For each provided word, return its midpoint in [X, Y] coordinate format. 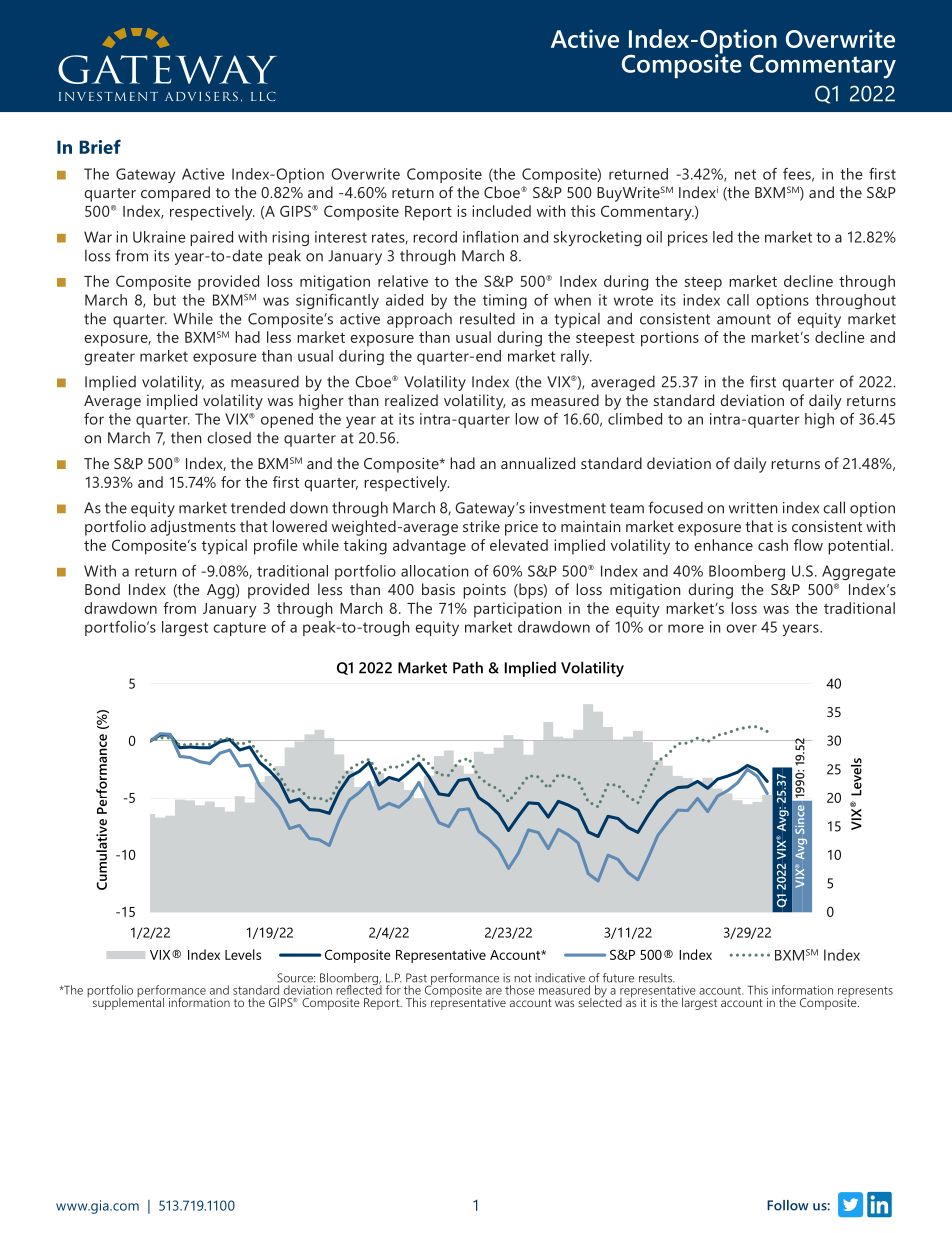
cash [773, 545]
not [523, 978]
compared [175, 194]
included [501, 211]
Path [468, 667]
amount [744, 319]
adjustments [193, 528]
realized [411, 400]
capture [239, 629]
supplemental [128, 1002]
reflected [359, 989]
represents [865, 993]
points [484, 591]
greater [110, 358]
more [686, 628]
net [745, 174]
